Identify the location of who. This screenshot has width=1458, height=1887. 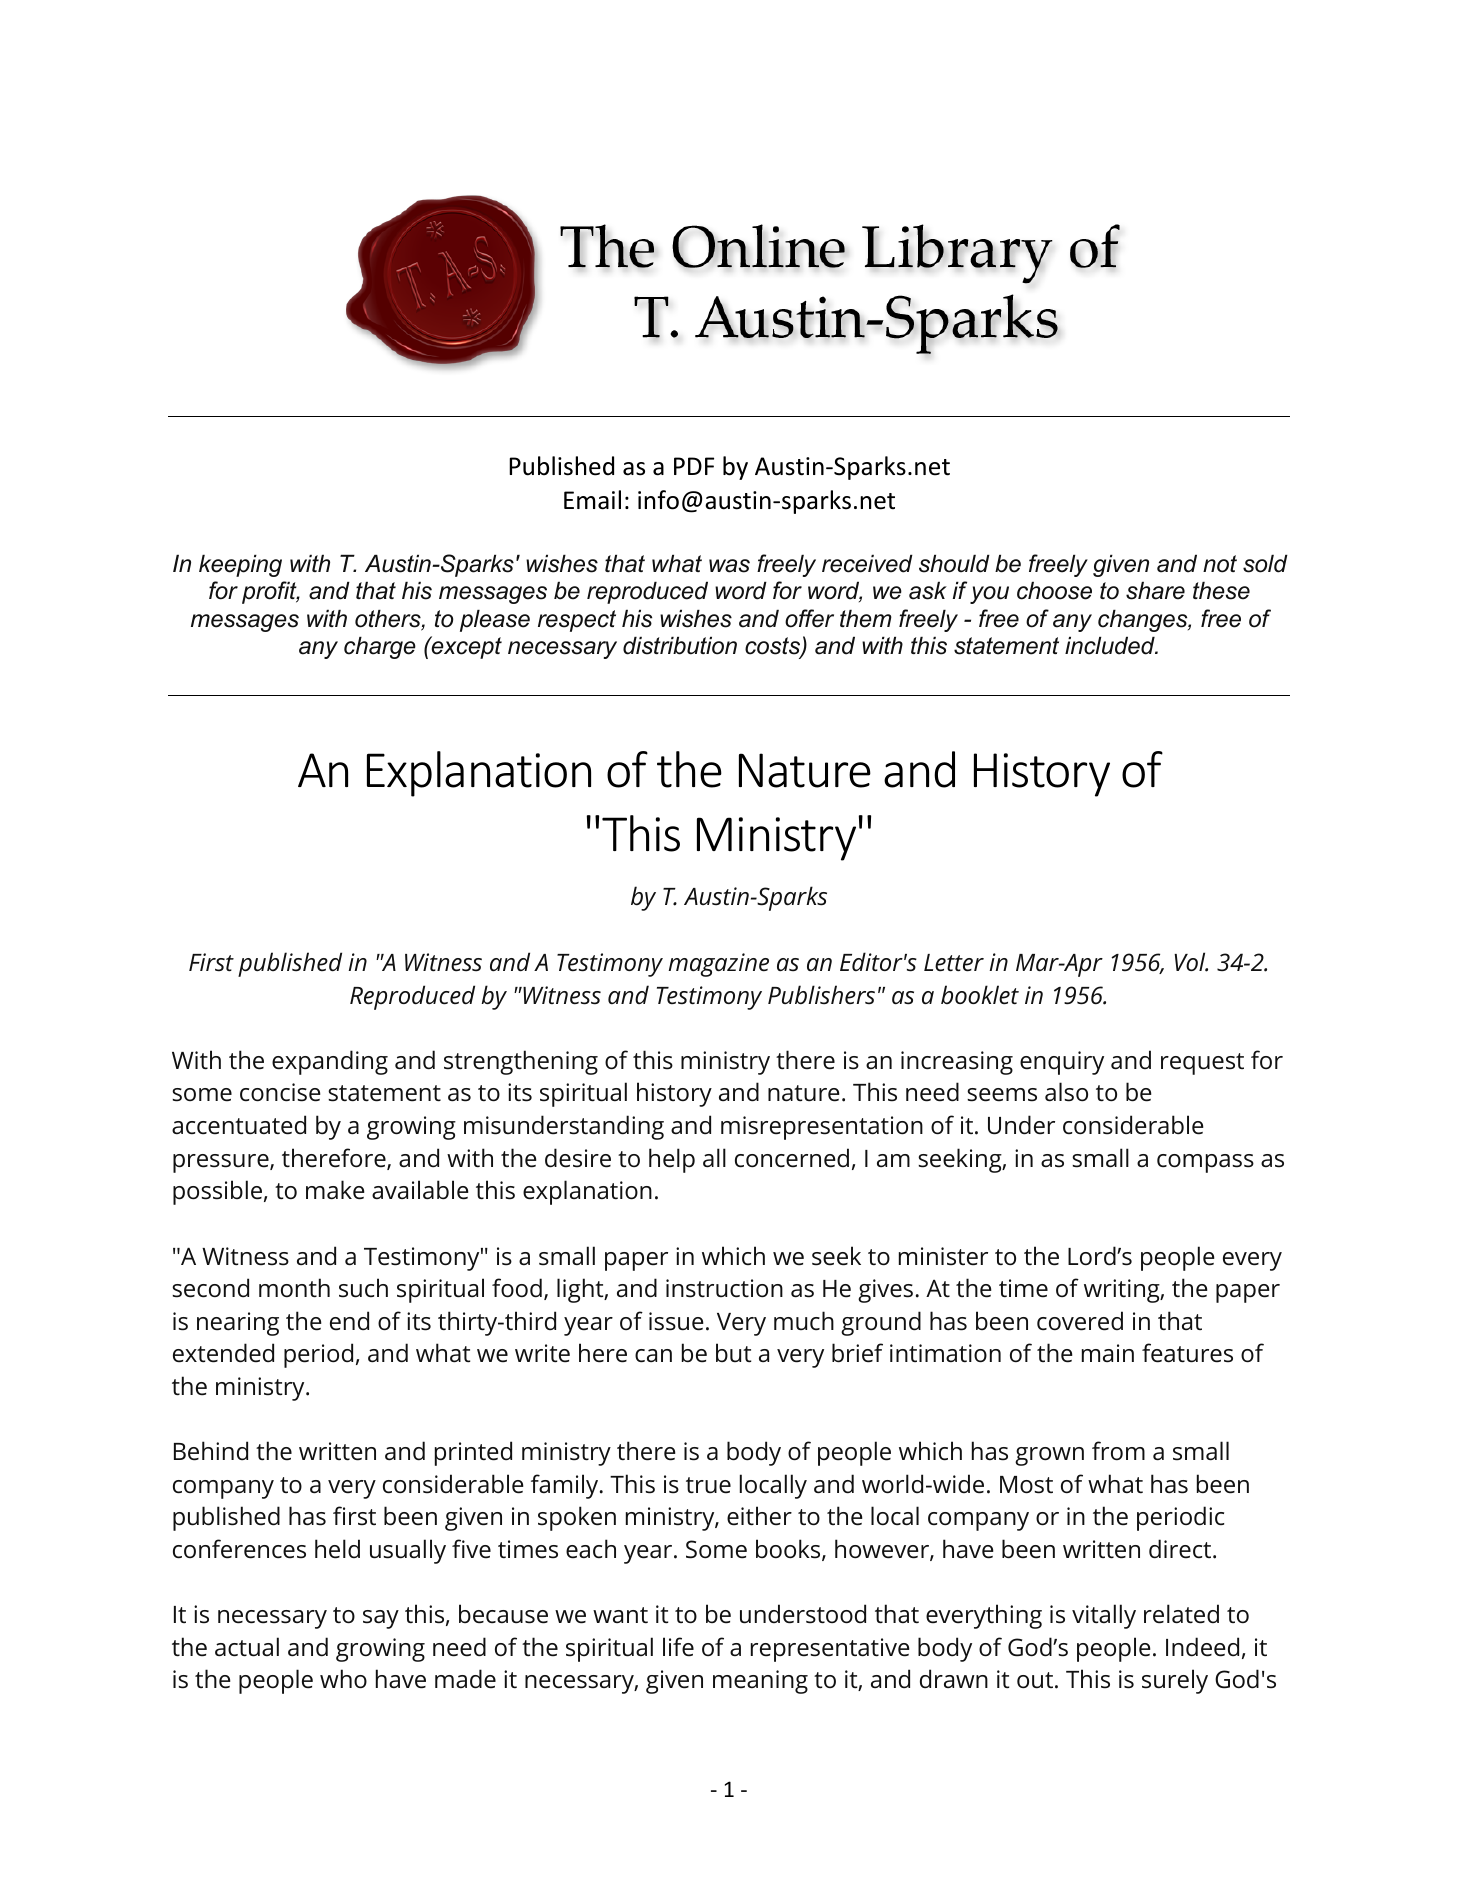
(343, 1679).
